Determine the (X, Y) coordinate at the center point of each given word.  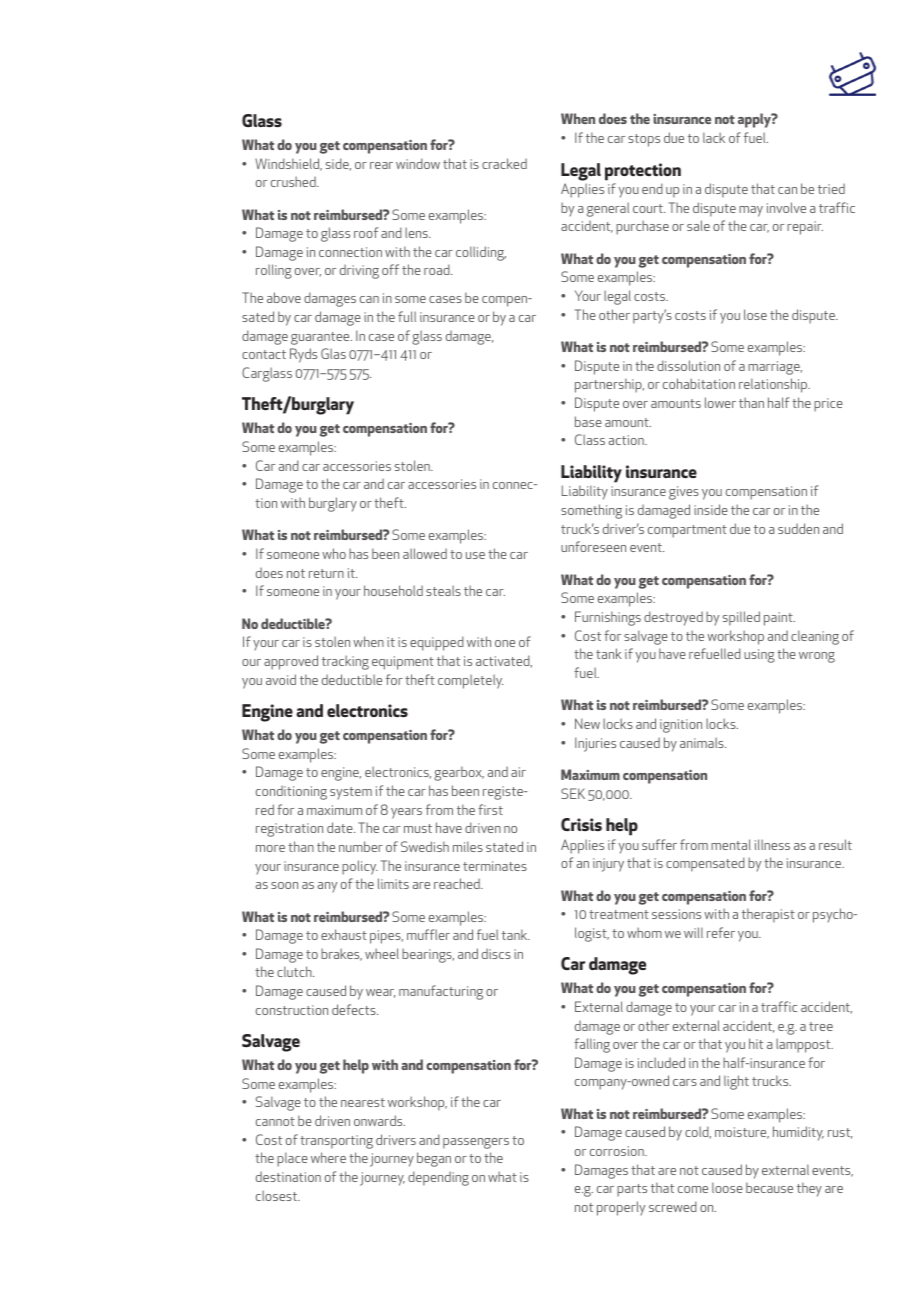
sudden (798, 528)
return (326, 573)
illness (772, 844)
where (328, 1157)
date (341, 827)
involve (786, 207)
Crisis (581, 824)
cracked (504, 163)
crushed (294, 181)
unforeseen (593, 546)
